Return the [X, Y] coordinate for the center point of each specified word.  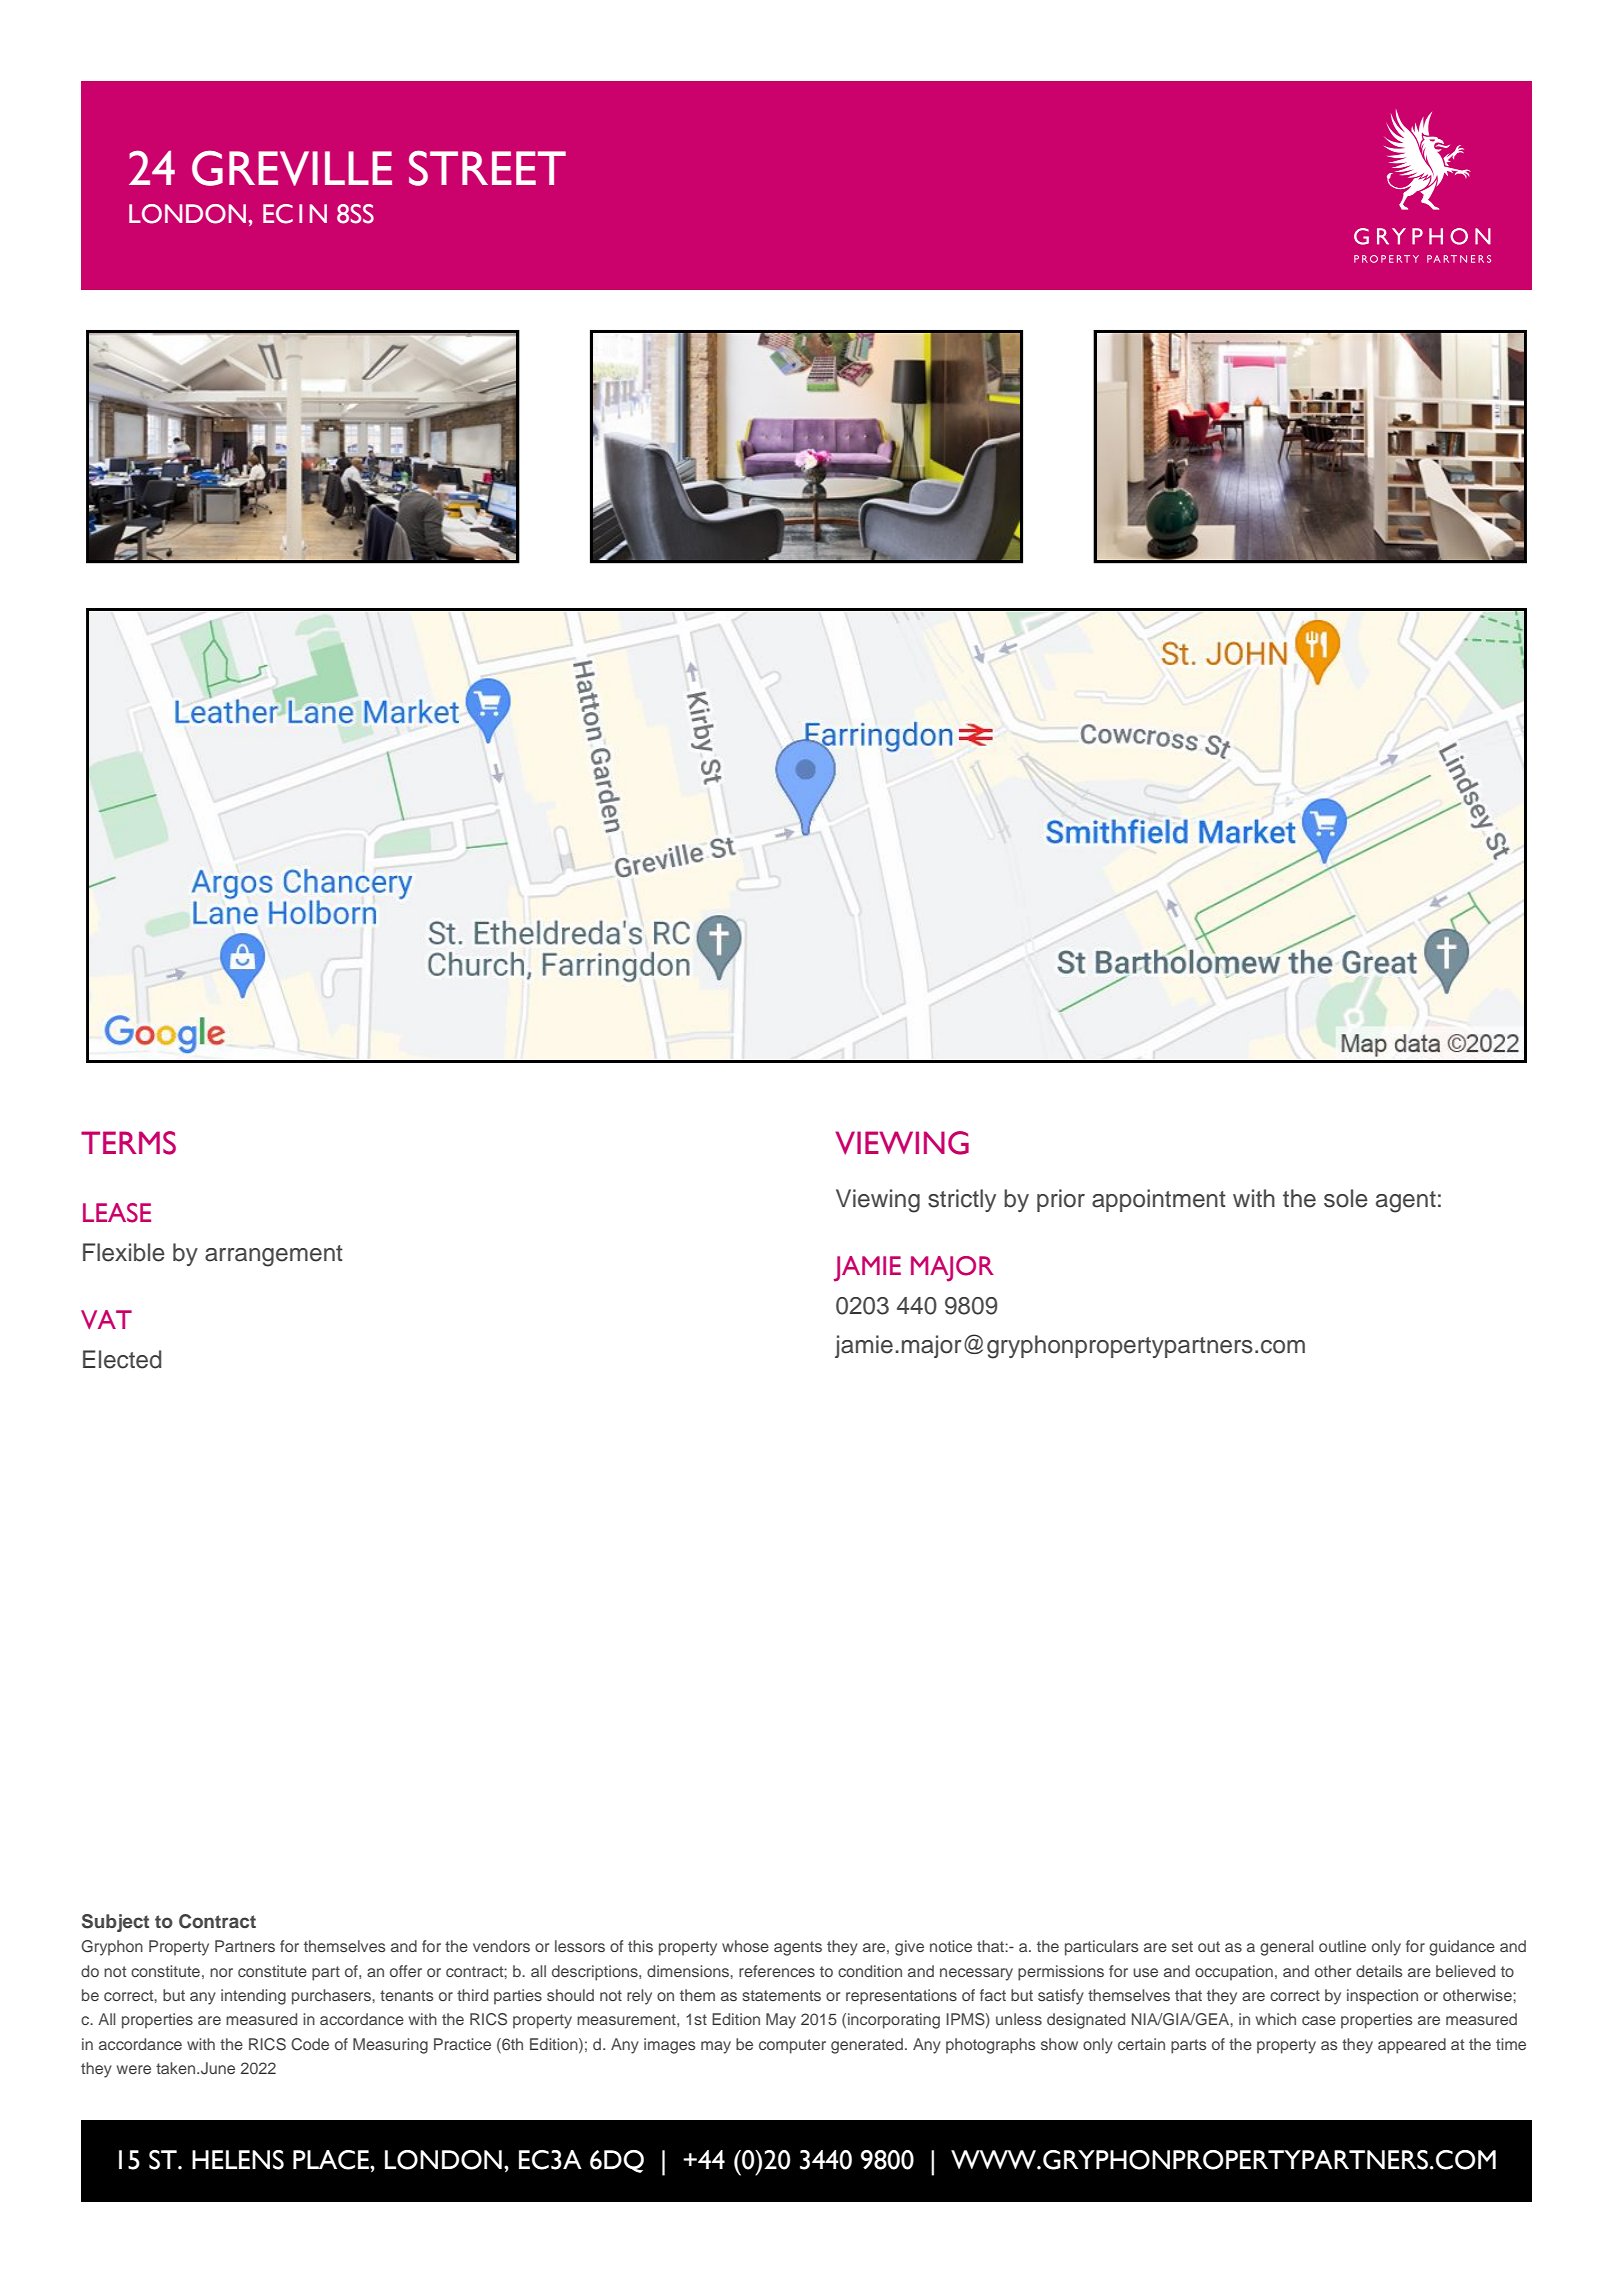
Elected [122, 1359]
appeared [1412, 2046]
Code [310, 2044]
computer [792, 2046]
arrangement [274, 1256]
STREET [487, 168]
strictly [962, 1200]
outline [1342, 1946]
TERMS [128, 1143]
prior [1061, 1200]
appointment [1159, 1200]
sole [1346, 1198]
